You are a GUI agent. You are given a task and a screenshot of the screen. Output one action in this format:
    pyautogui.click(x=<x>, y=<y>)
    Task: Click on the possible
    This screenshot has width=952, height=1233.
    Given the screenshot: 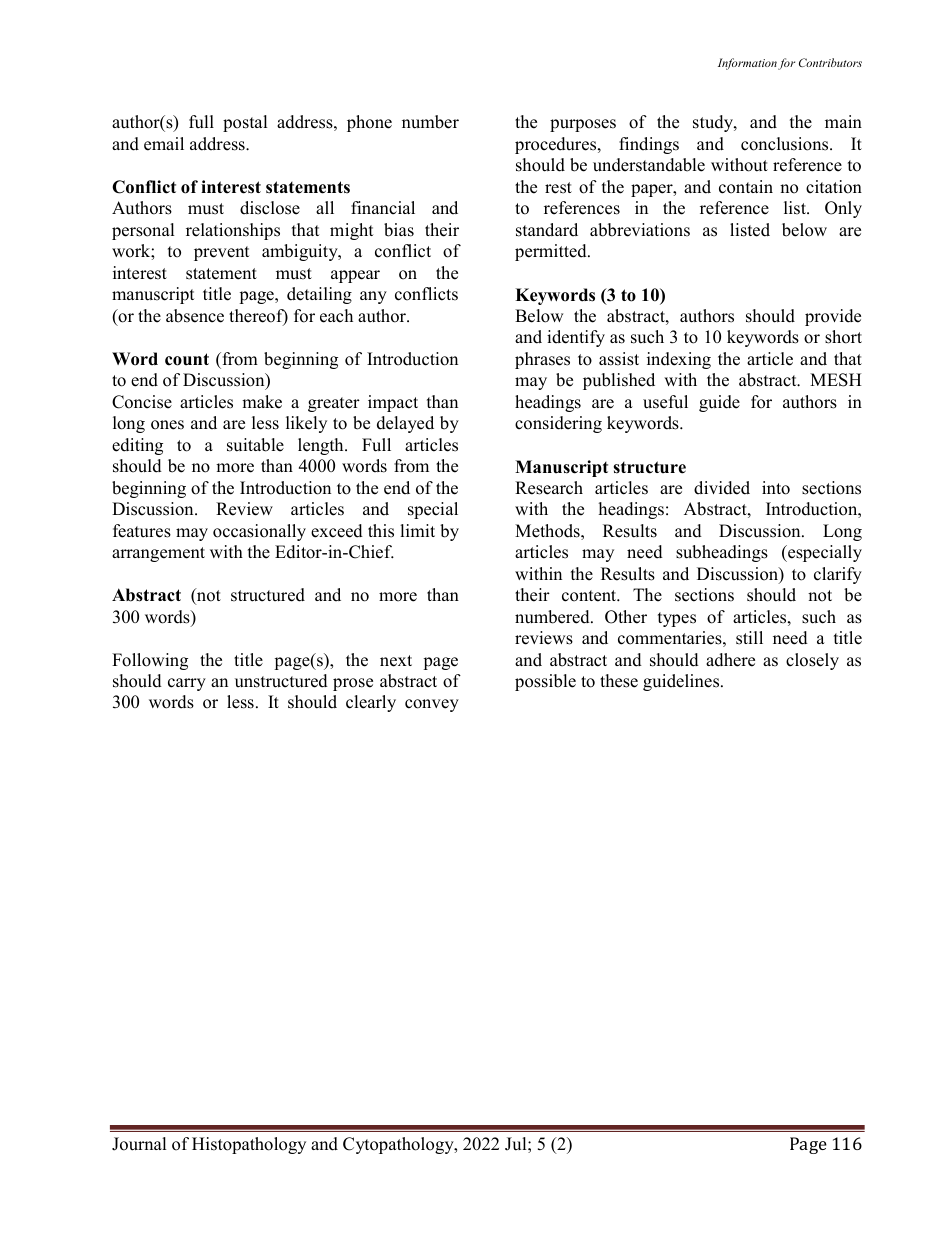 What is the action you would take?
    pyautogui.click(x=545, y=682)
